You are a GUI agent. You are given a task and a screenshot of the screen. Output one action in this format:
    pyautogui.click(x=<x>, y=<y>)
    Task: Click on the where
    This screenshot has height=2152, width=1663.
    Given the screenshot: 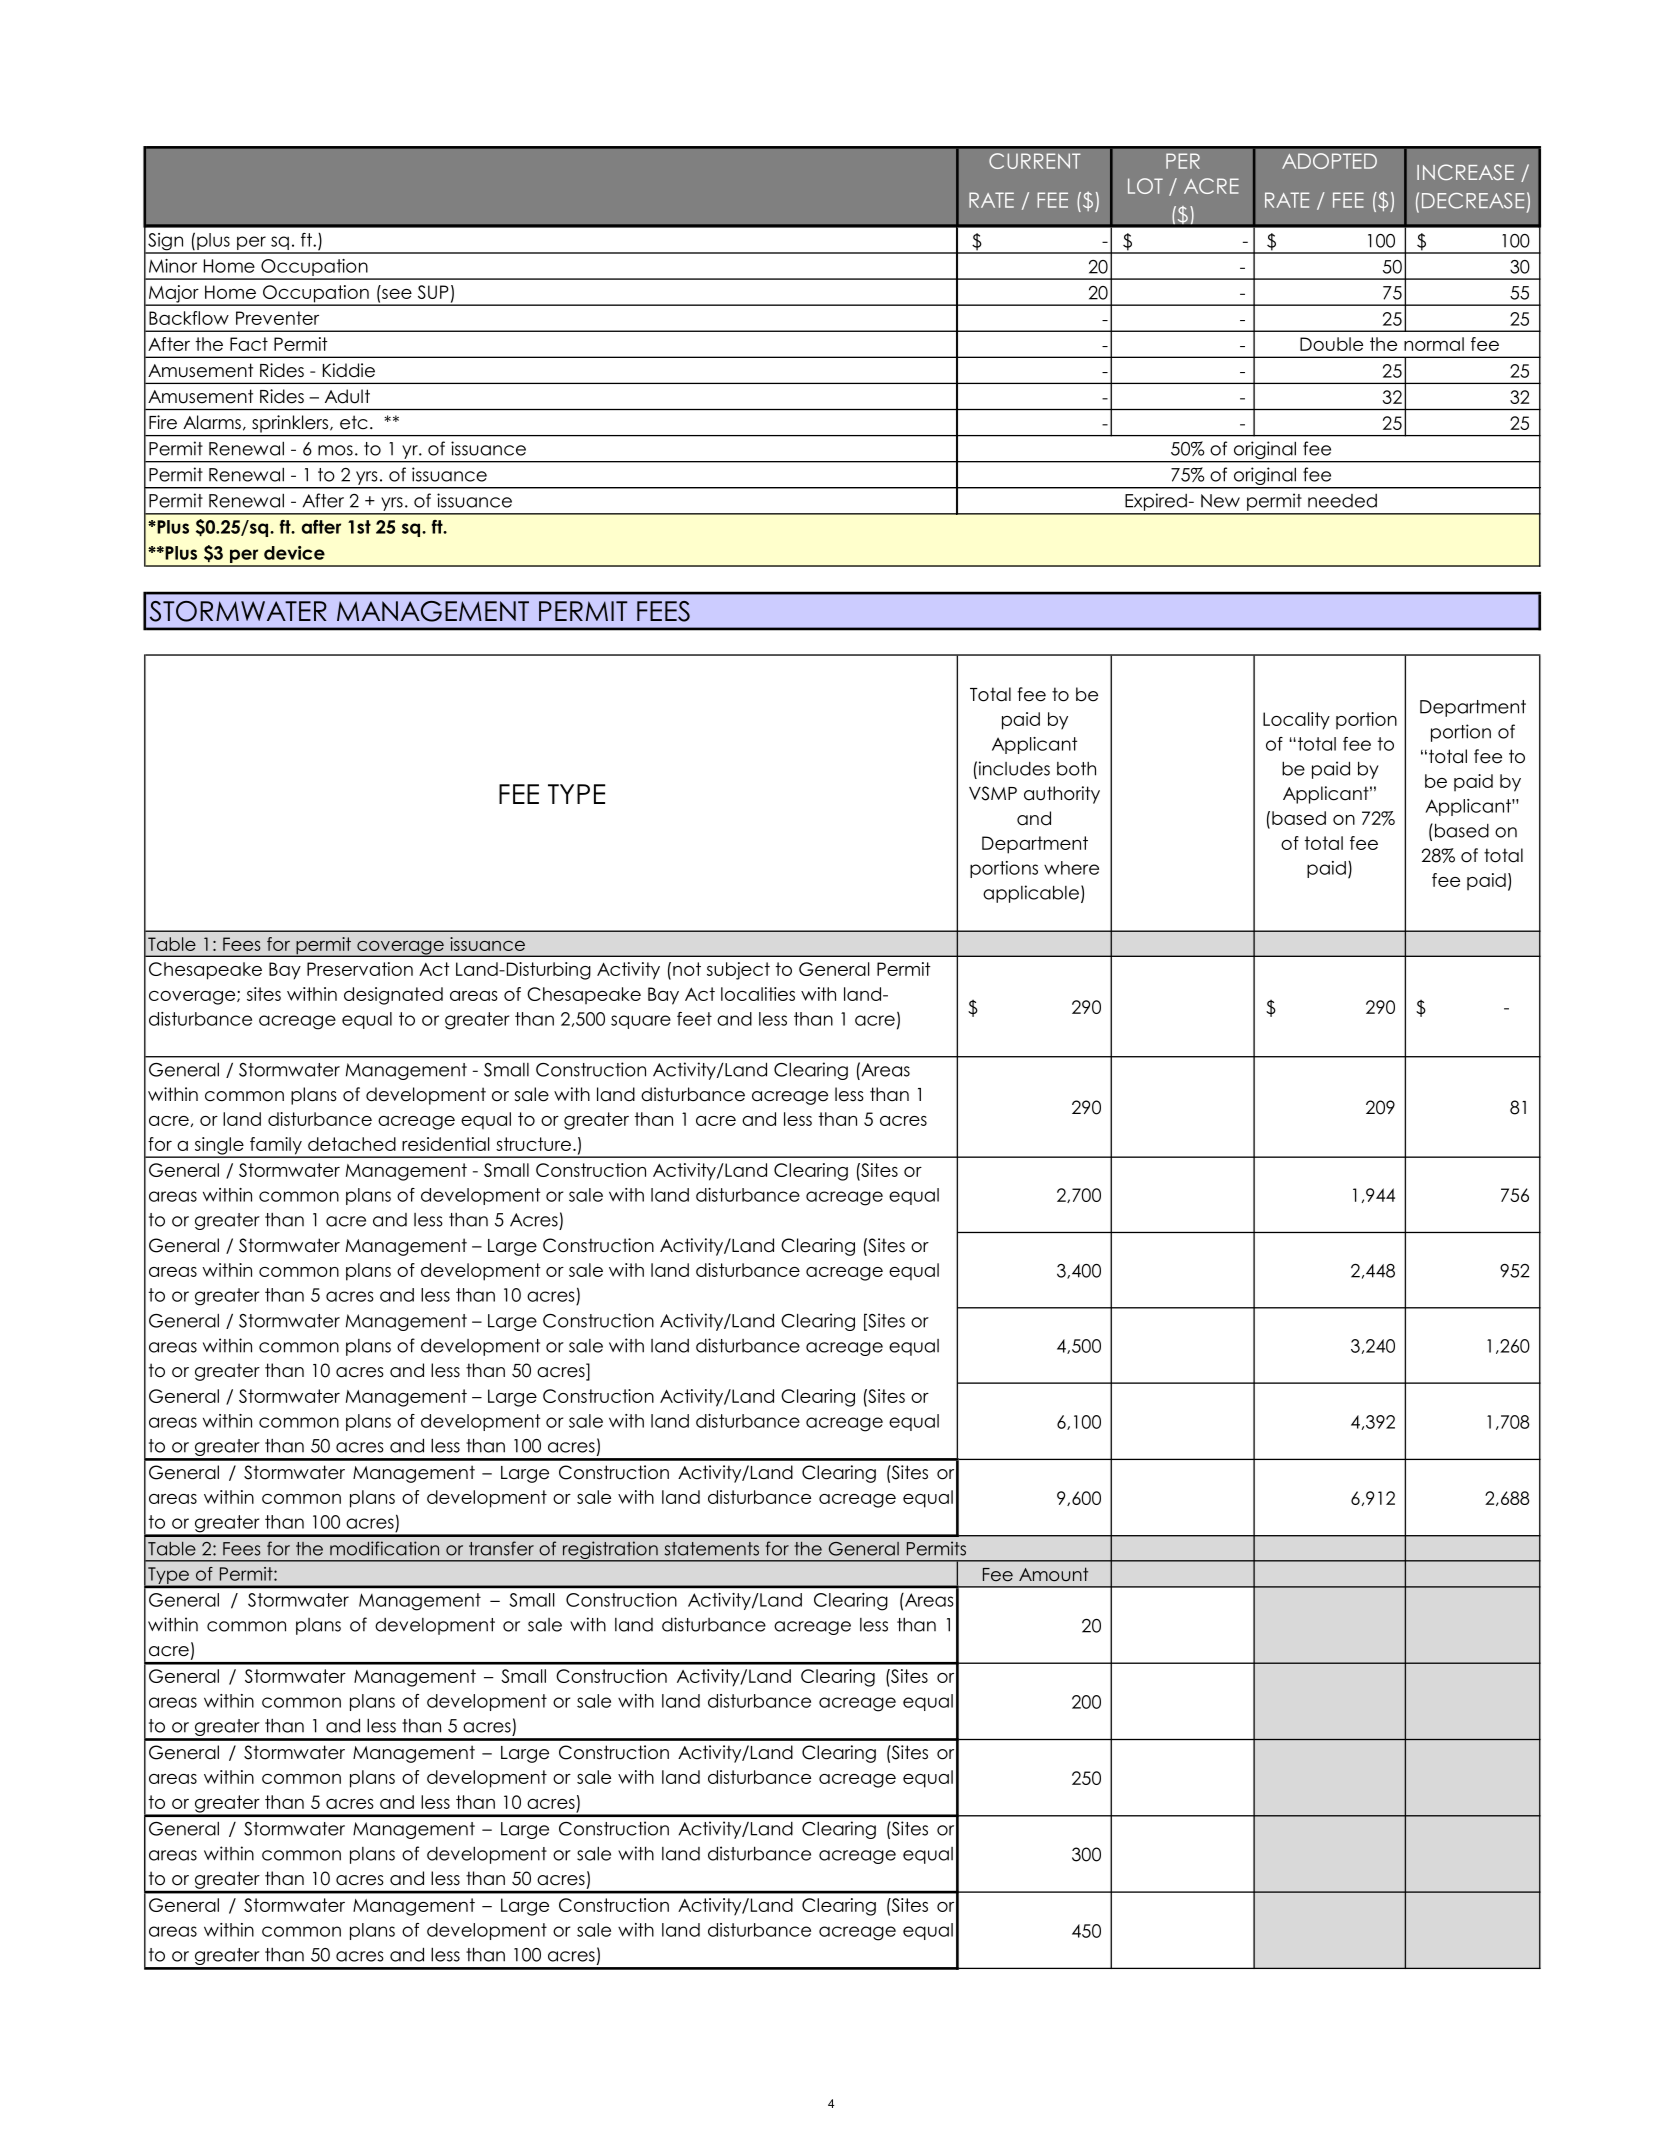 What is the action you would take?
    pyautogui.click(x=1071, y=868)
